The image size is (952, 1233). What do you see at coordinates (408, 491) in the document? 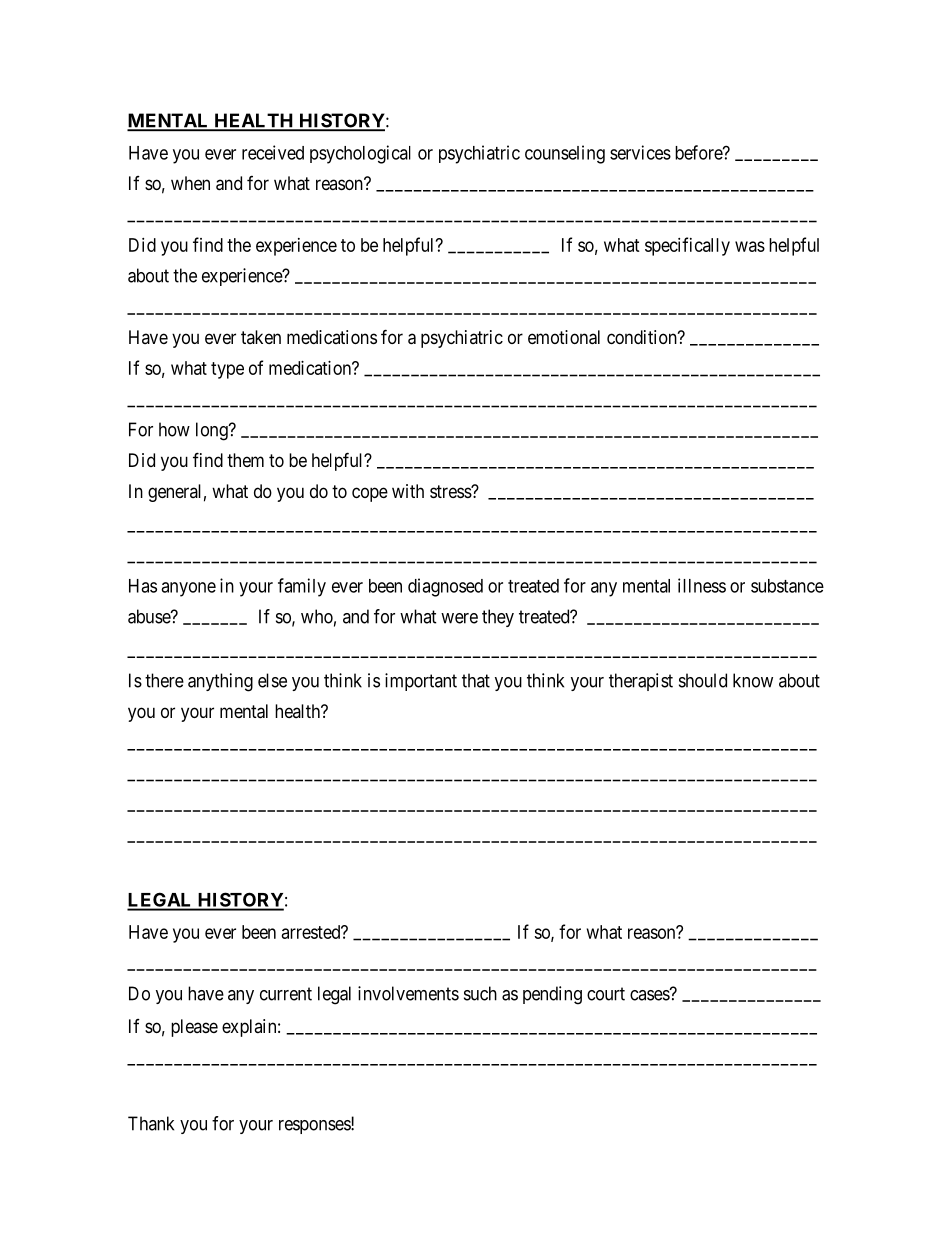
I see `with` at bounding box center [408, 491].
